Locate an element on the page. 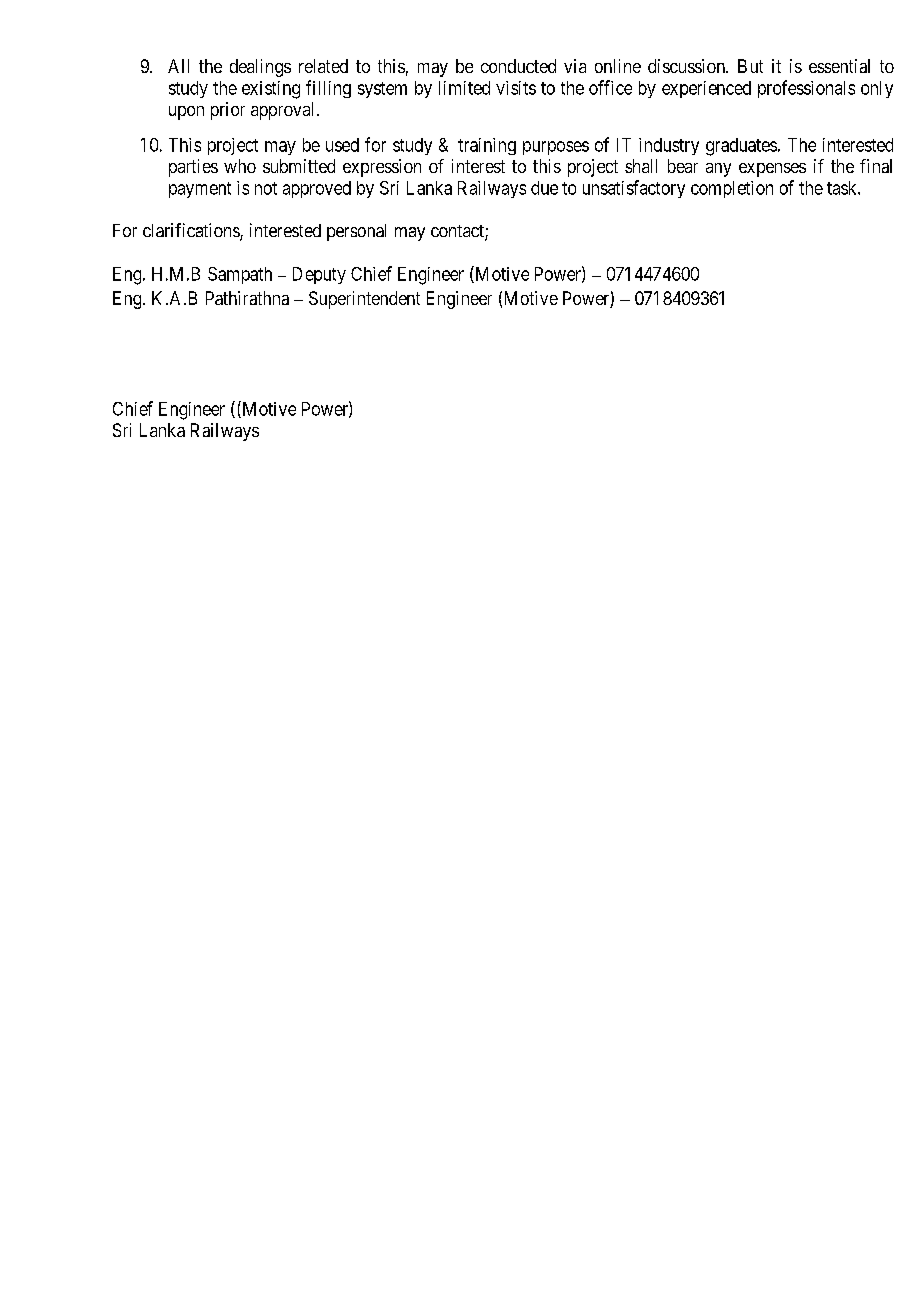 This document has height=1308, width=924. used is located at coordinates (342, 145).
